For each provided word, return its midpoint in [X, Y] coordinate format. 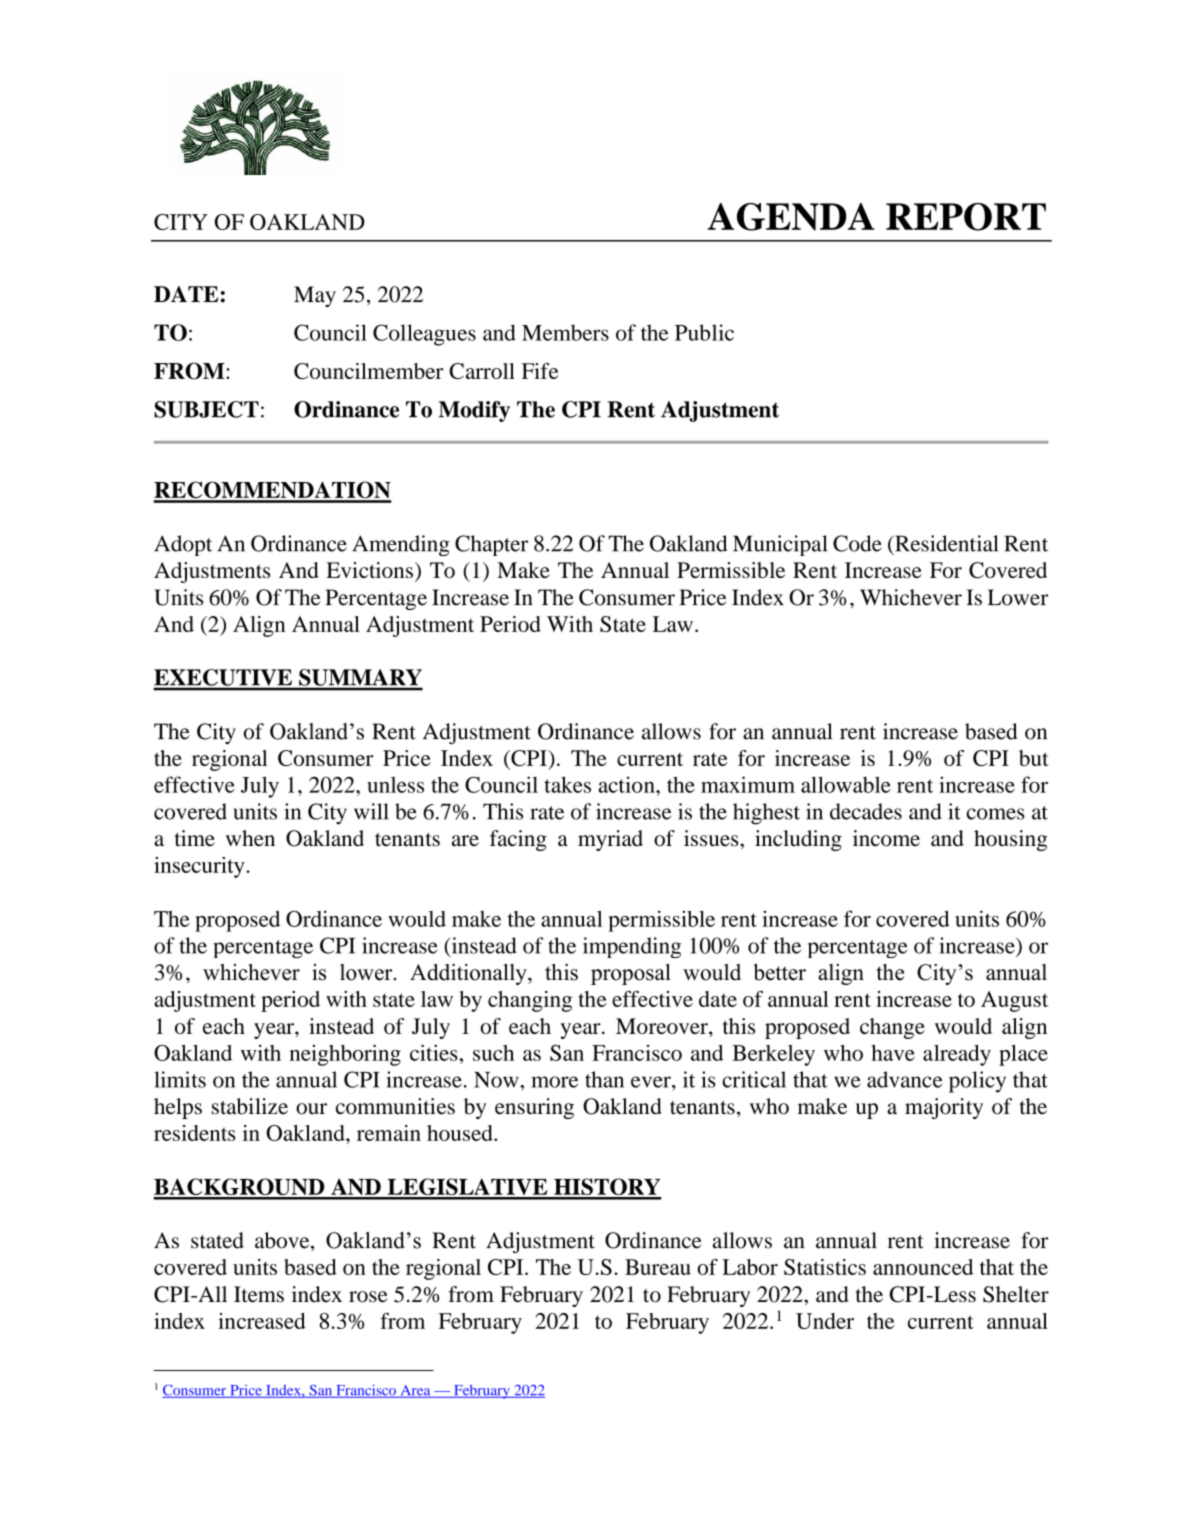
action [628, 784]
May [315, 296]
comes [995, 814]
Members [565, 332]
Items [259, 1294]
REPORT [966, 217]
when [250, 838]
